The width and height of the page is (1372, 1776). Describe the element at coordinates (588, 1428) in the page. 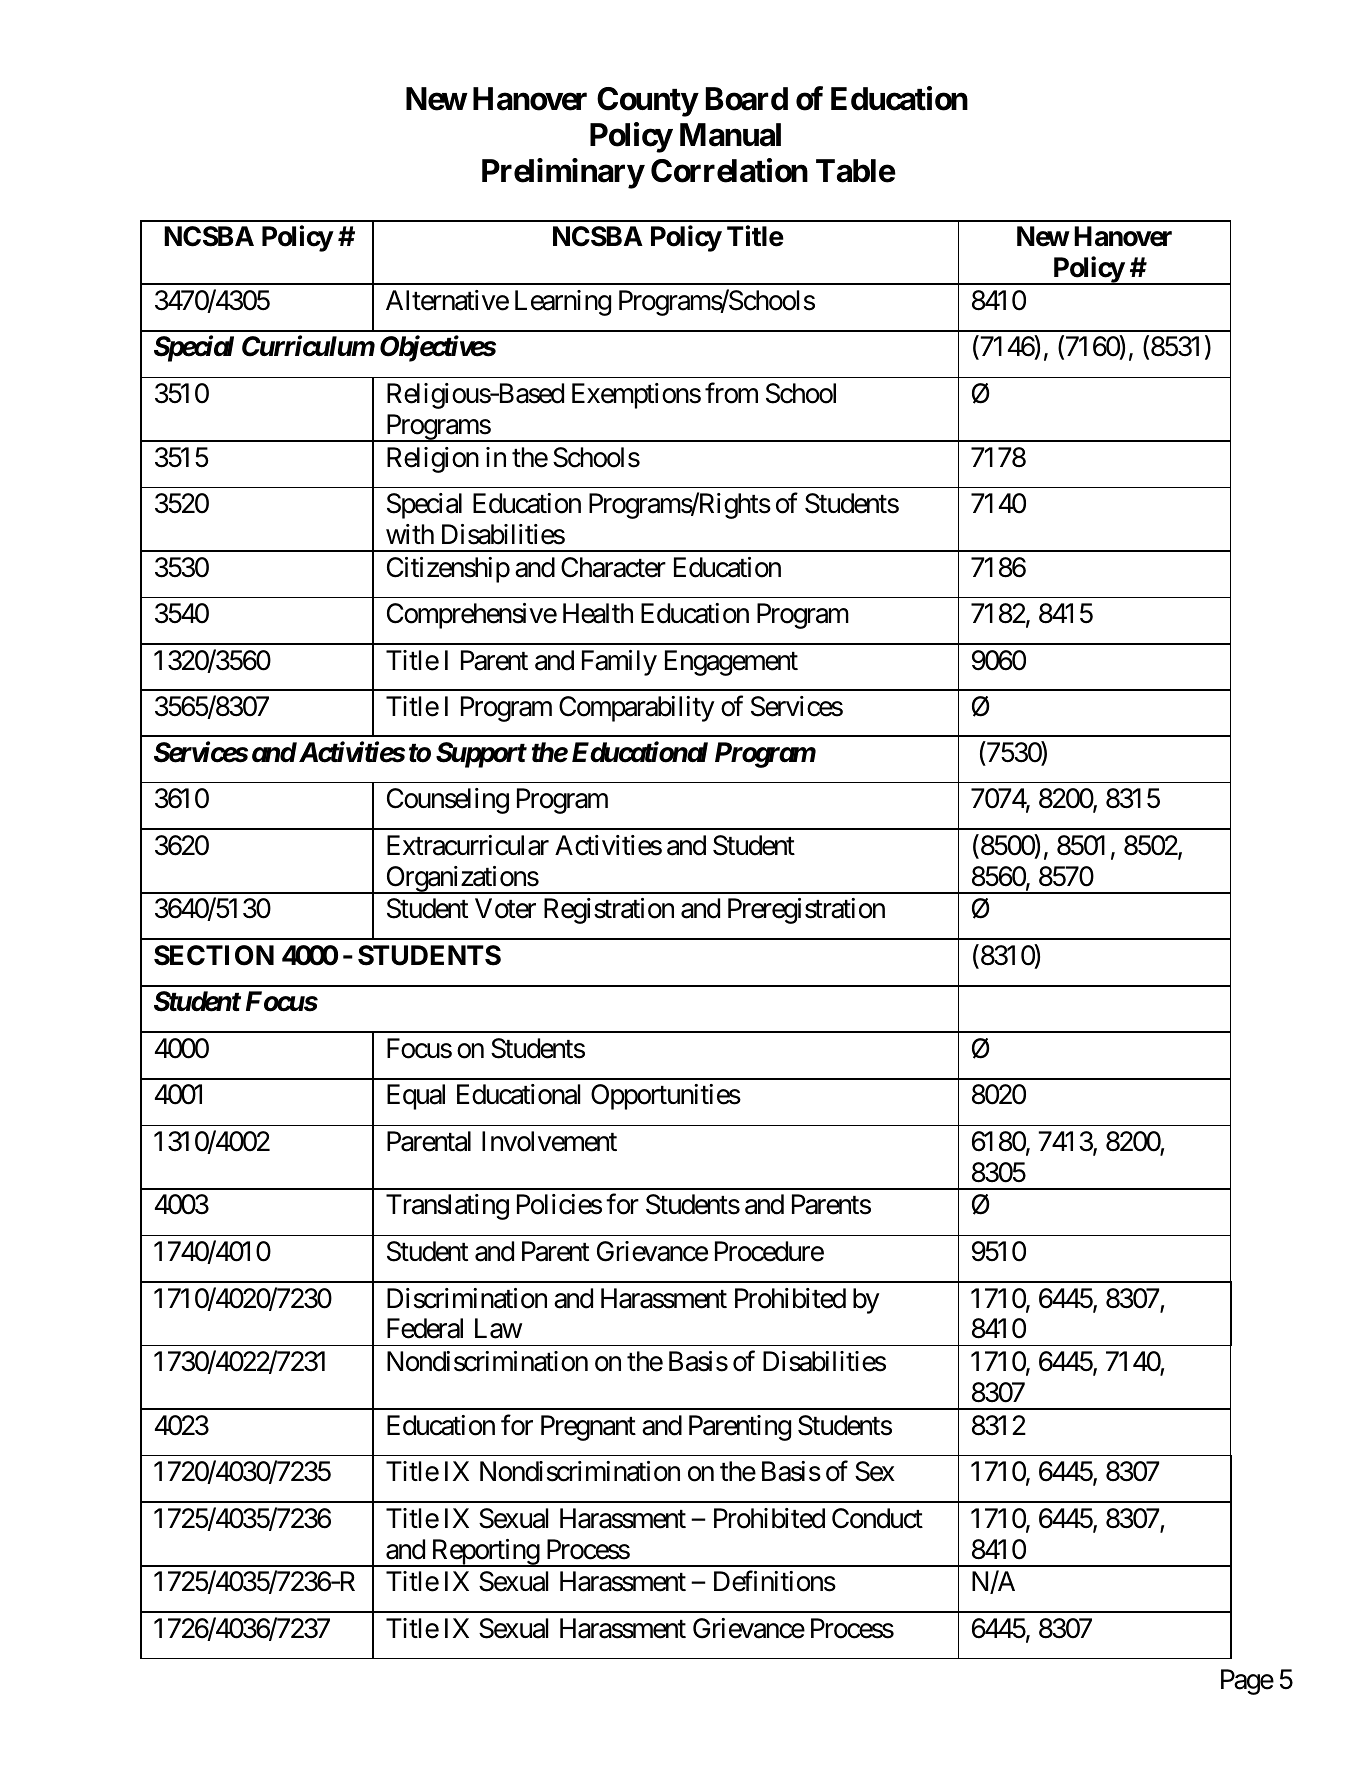

I see `Pregnant` at that location.
